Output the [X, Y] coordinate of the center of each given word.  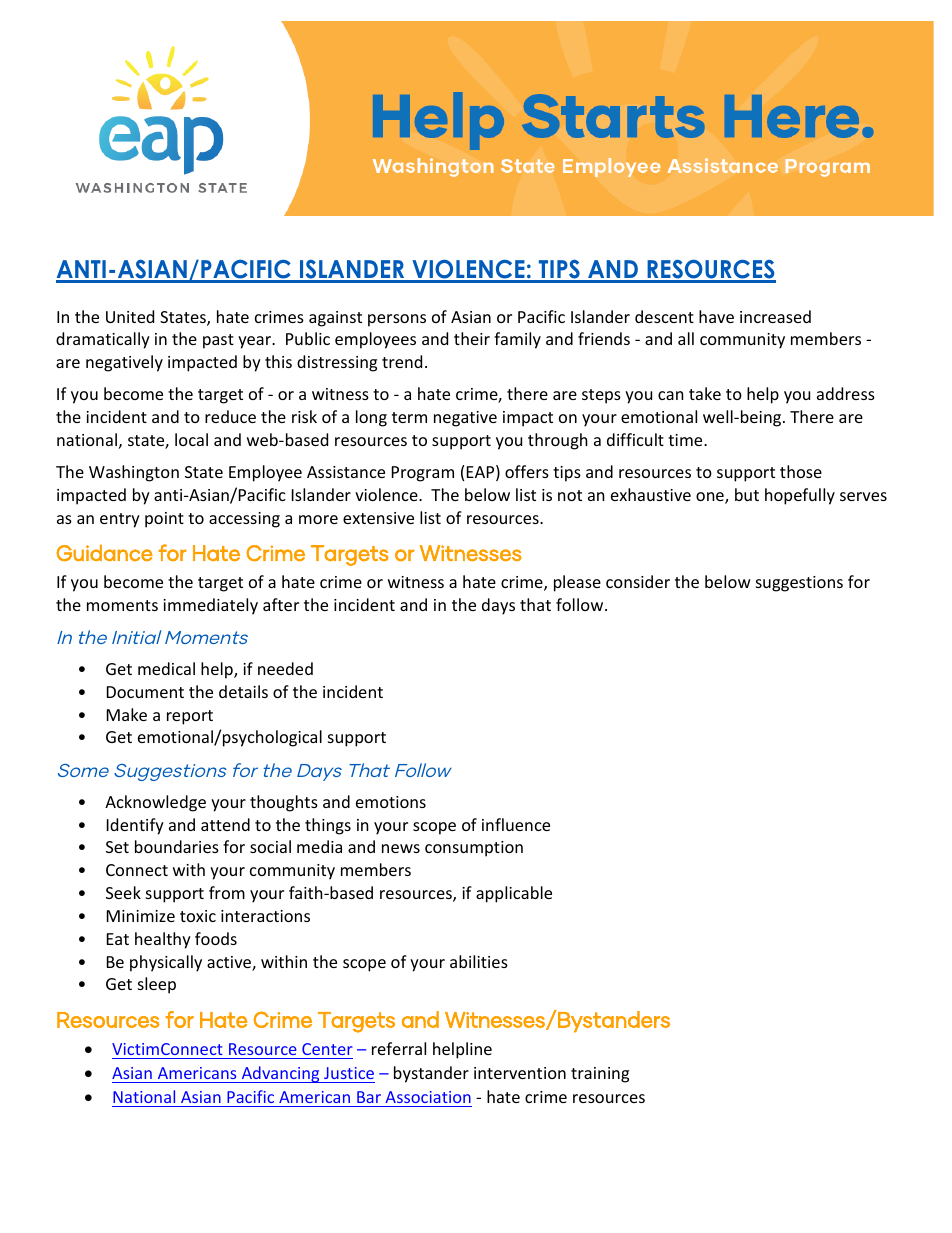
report [190, 717]
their [472, 338]
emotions [391, 802]
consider [638, 581]
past [218, 341]
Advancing [280, 1074]
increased [775, 316]
